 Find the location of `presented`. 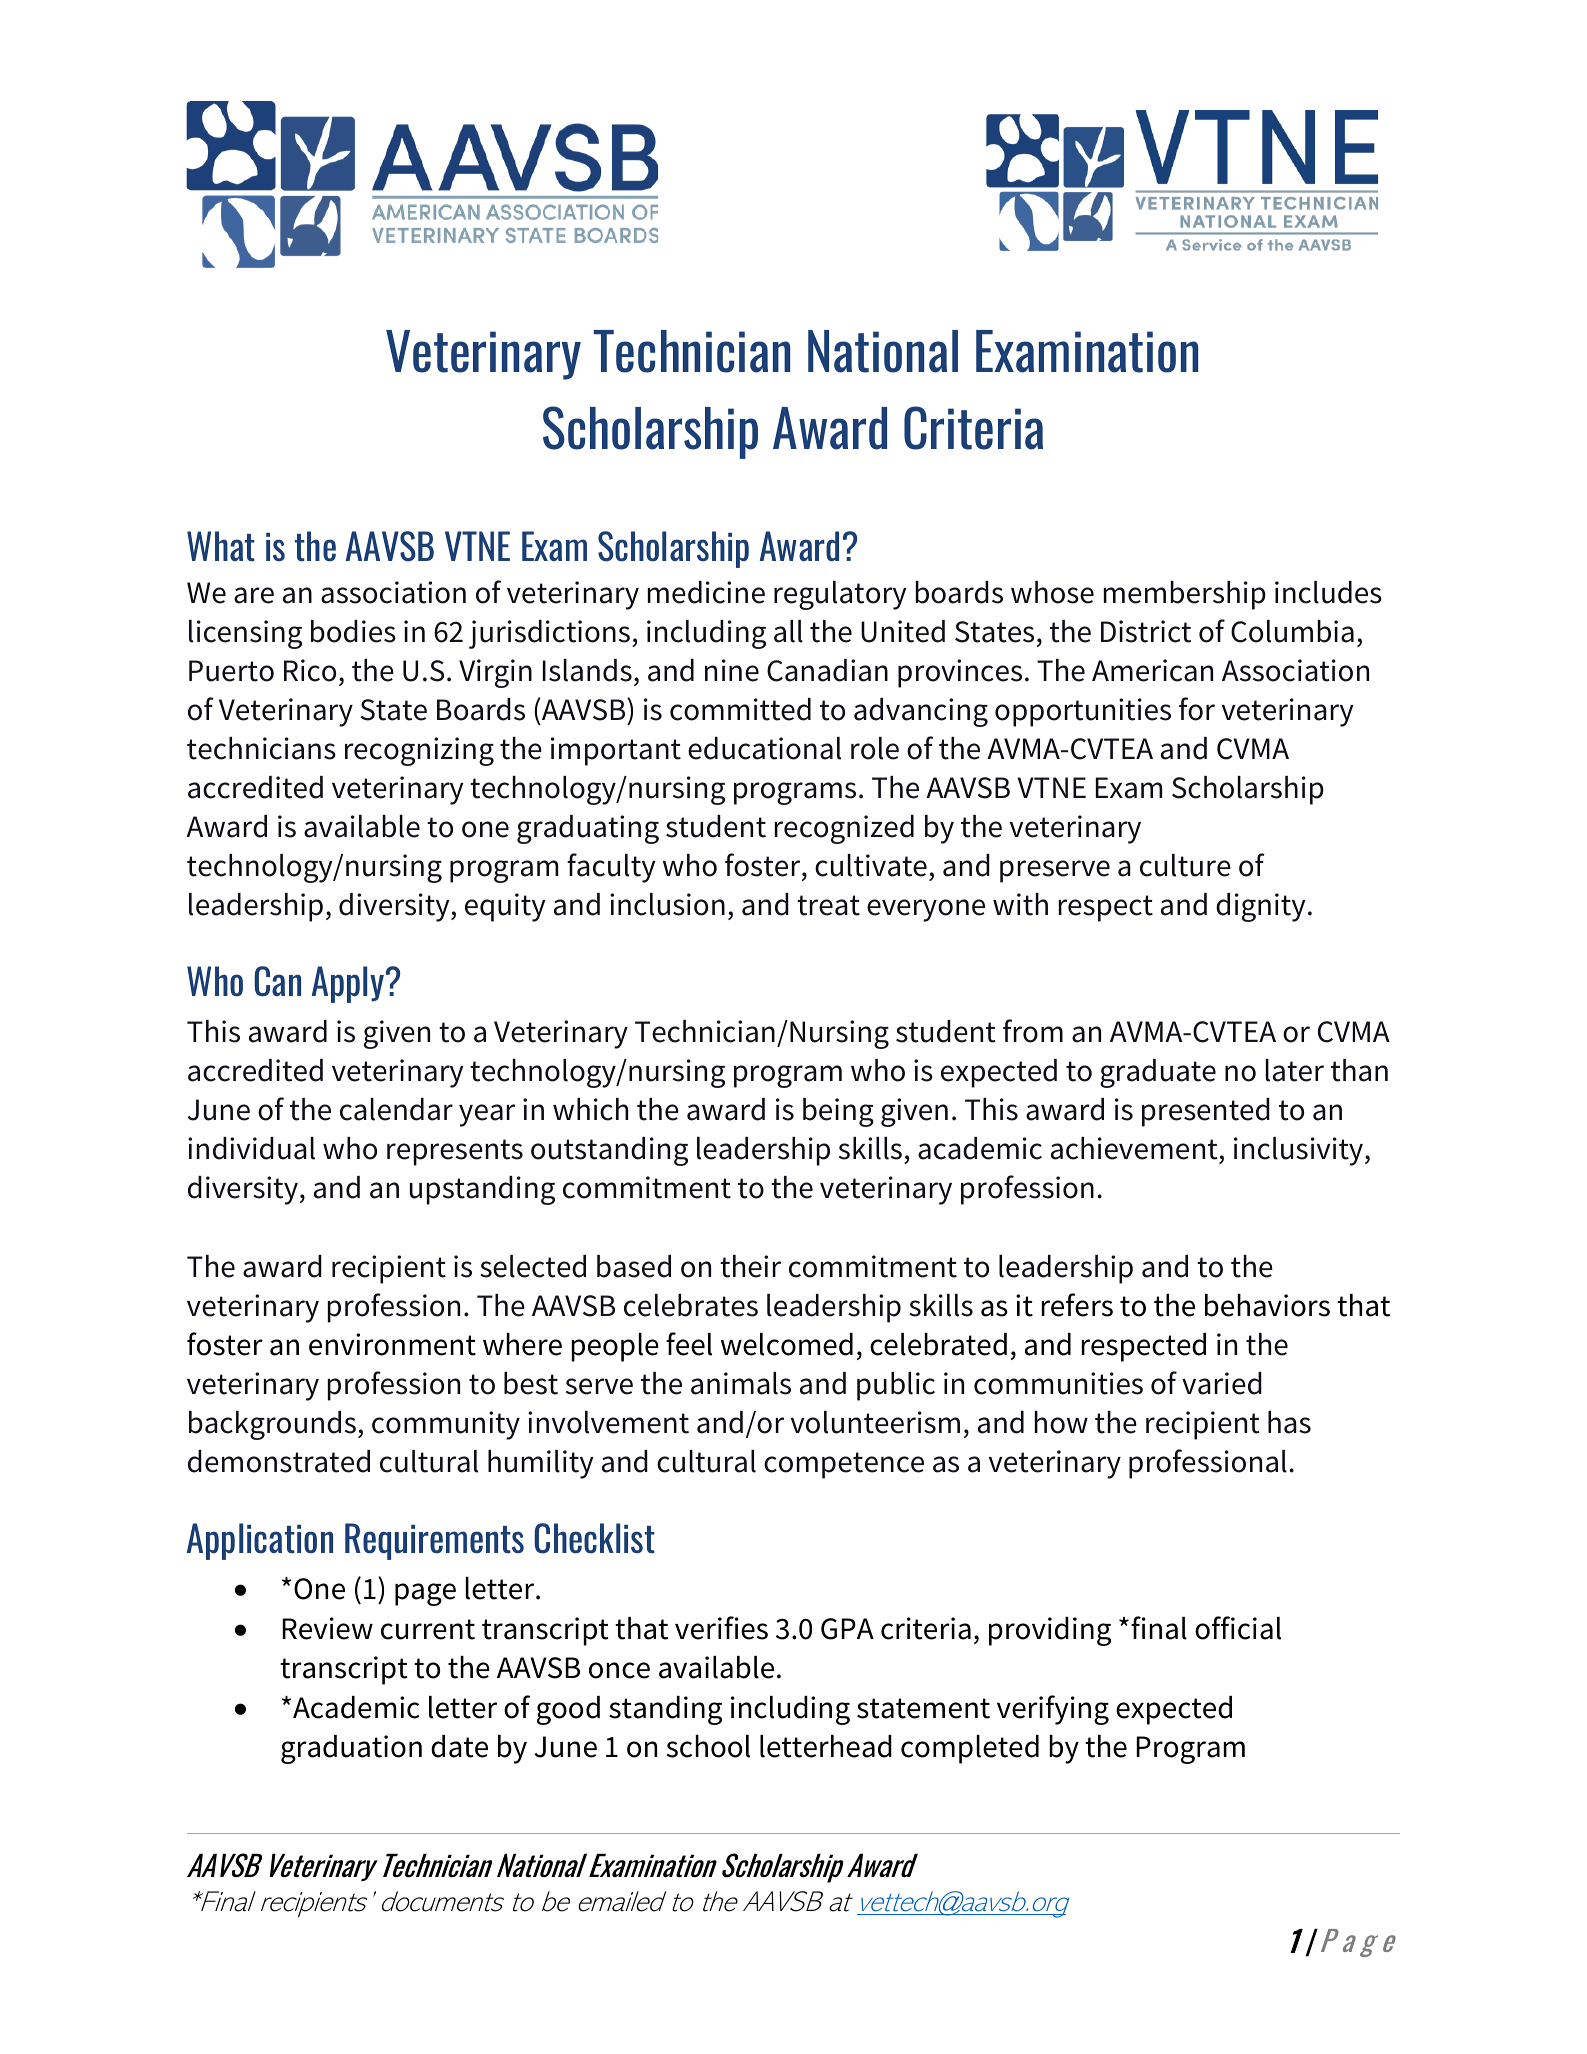

presented is located at coordinates (1206, 1112).
